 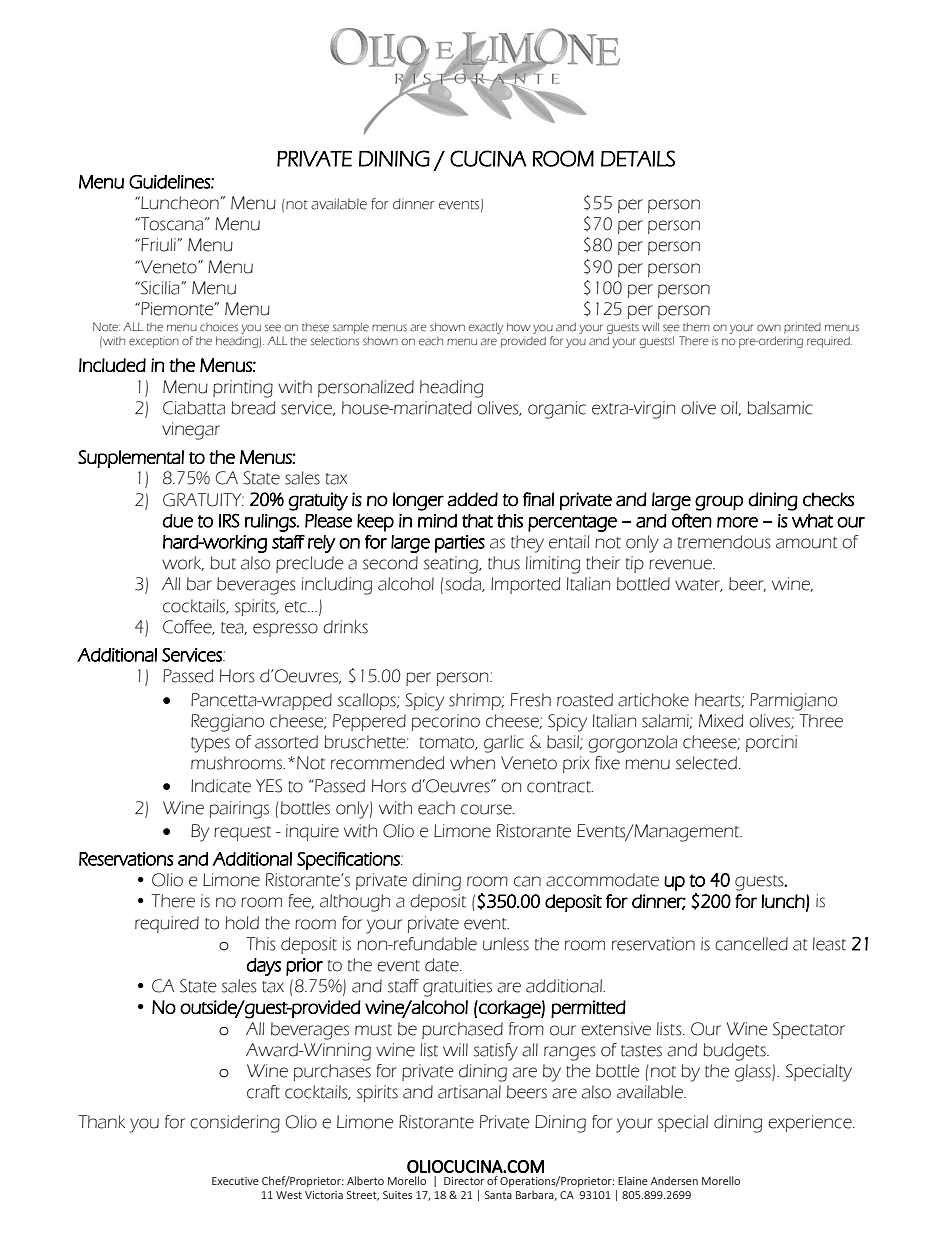 What do you see at coordinates (219, 327) in the image?
I see `choices` at bounding box center [219, 327].
